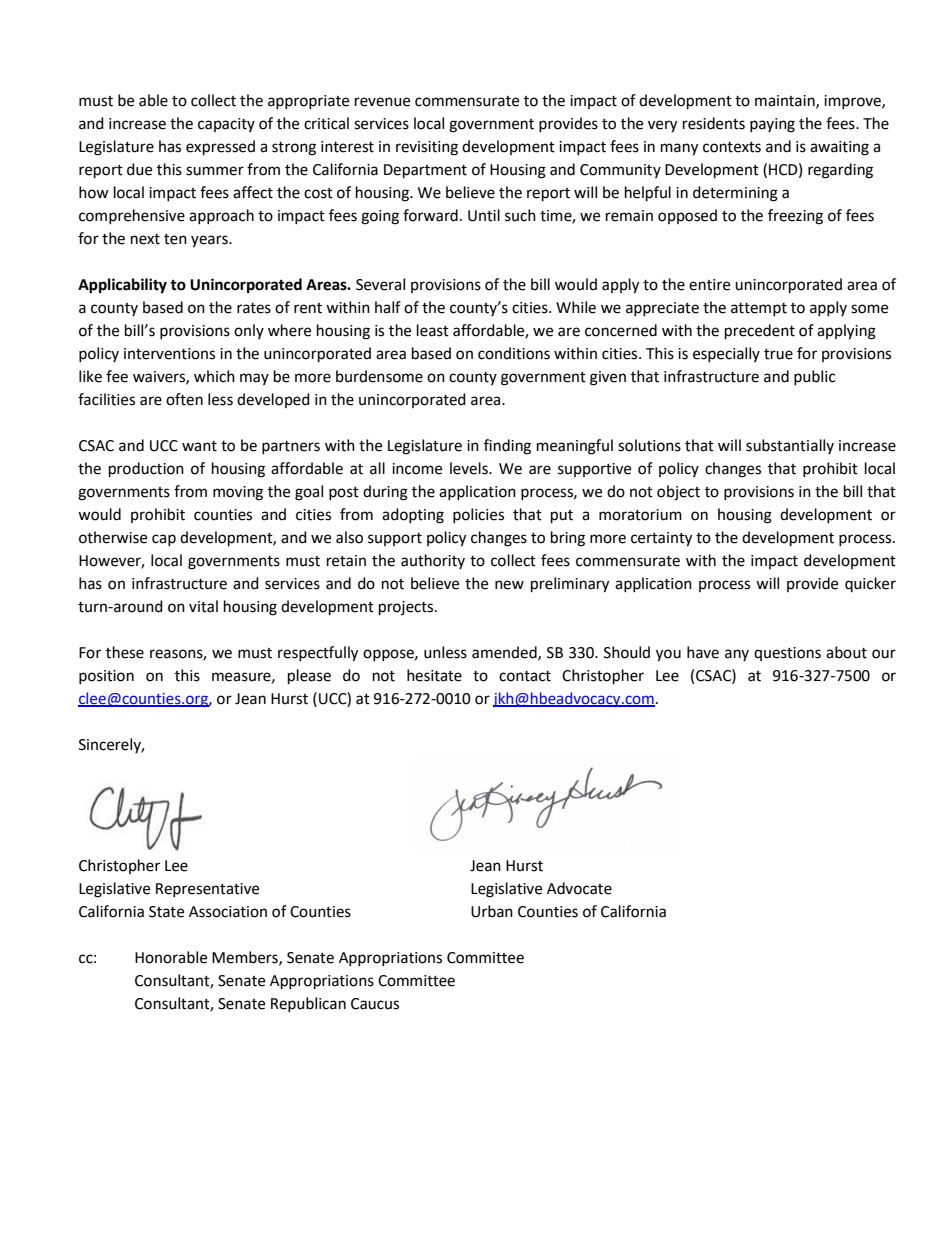  I want to click on position, so click(106, 677).
